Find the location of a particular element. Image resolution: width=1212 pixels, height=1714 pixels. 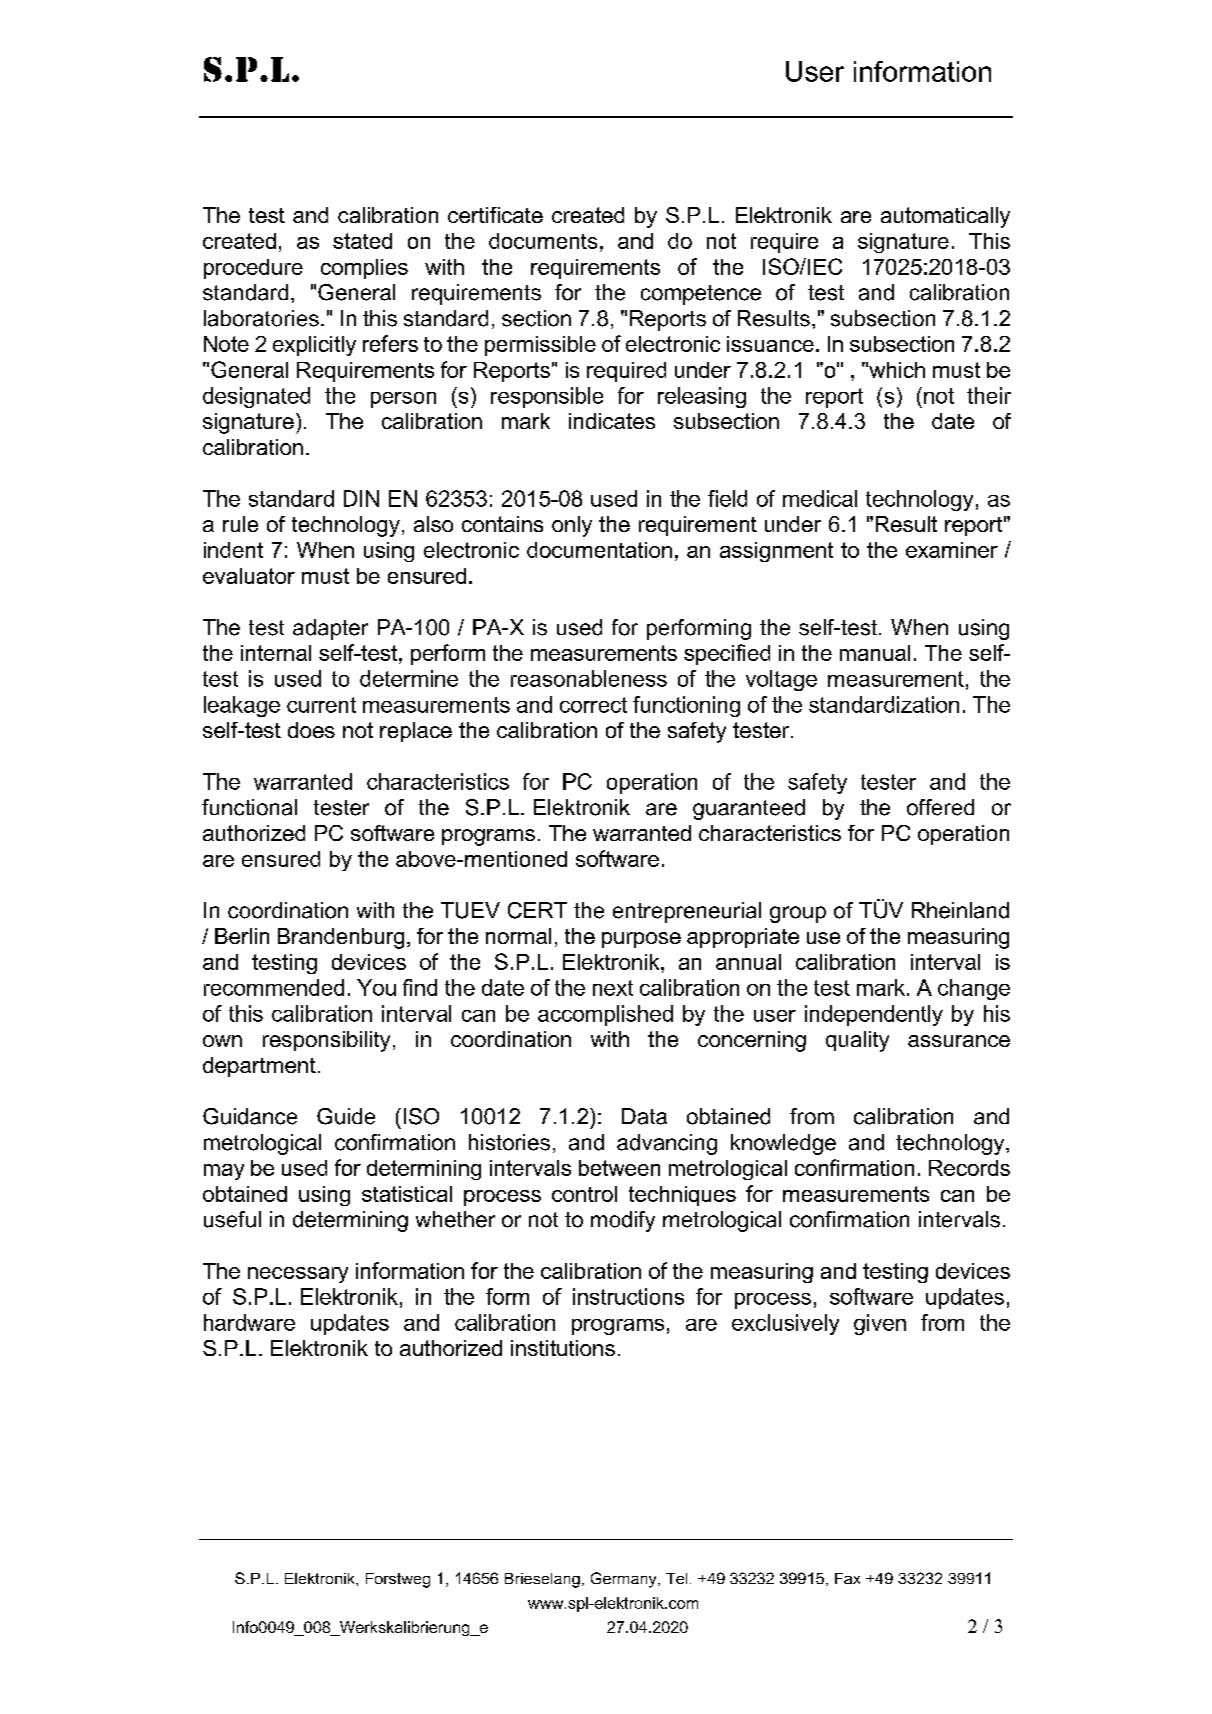

rule is located at coordinates (240, 524).
